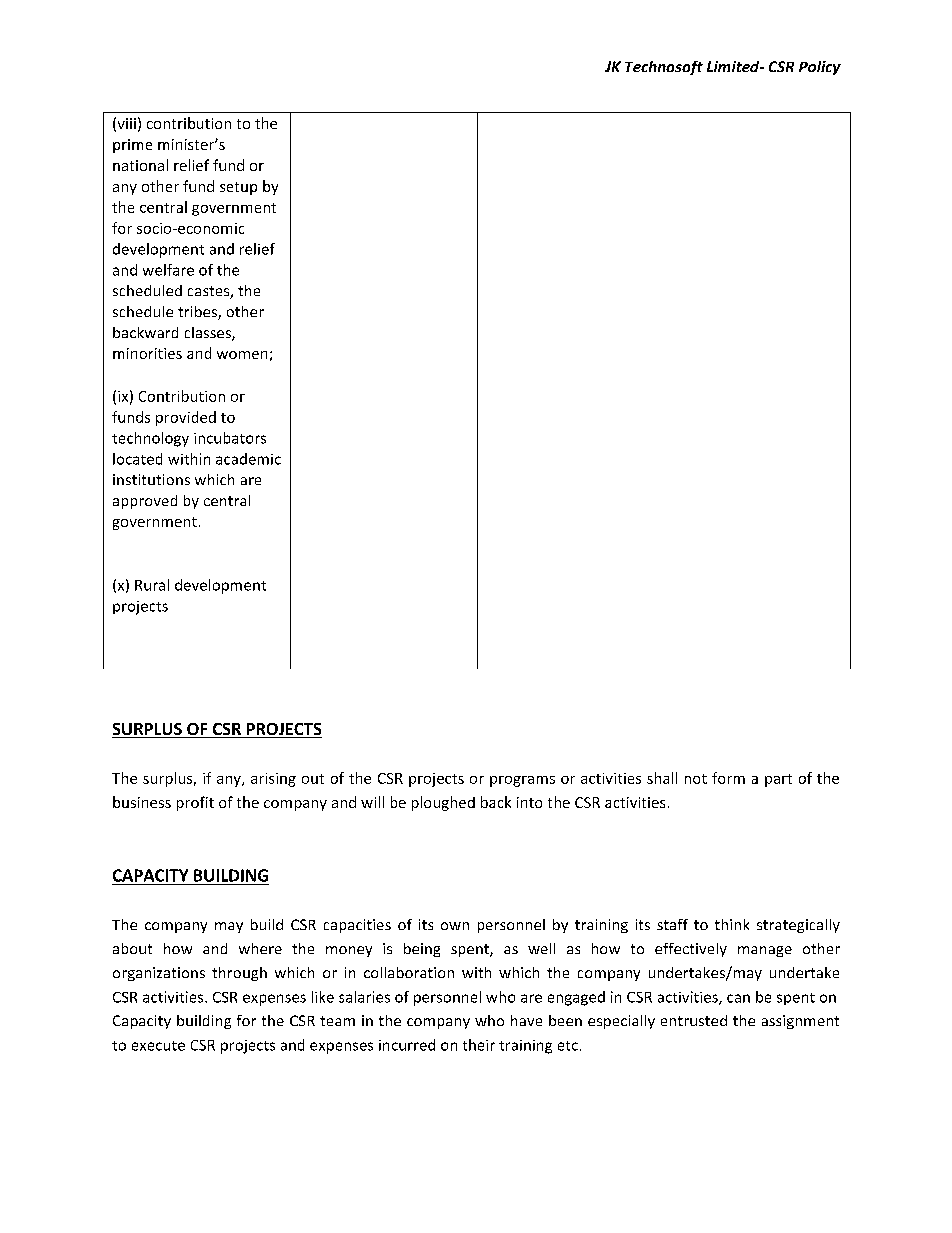 This image has width=952, height=1233. What do you see at coordinates (132, 146) in the image?
I see `prime` at bounding box center [132, 146].
